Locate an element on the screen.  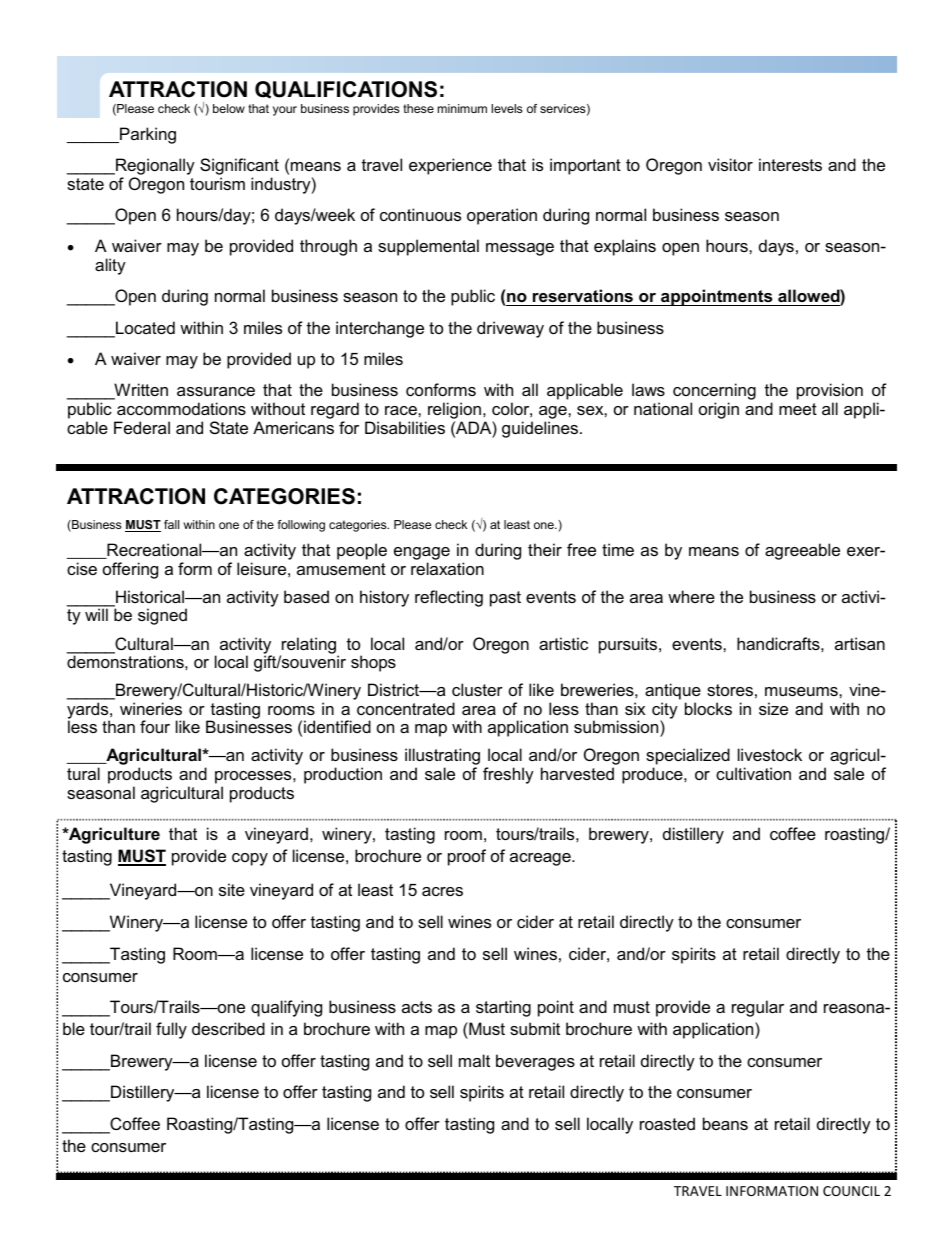
levels is located at coordinates (507, 108).
